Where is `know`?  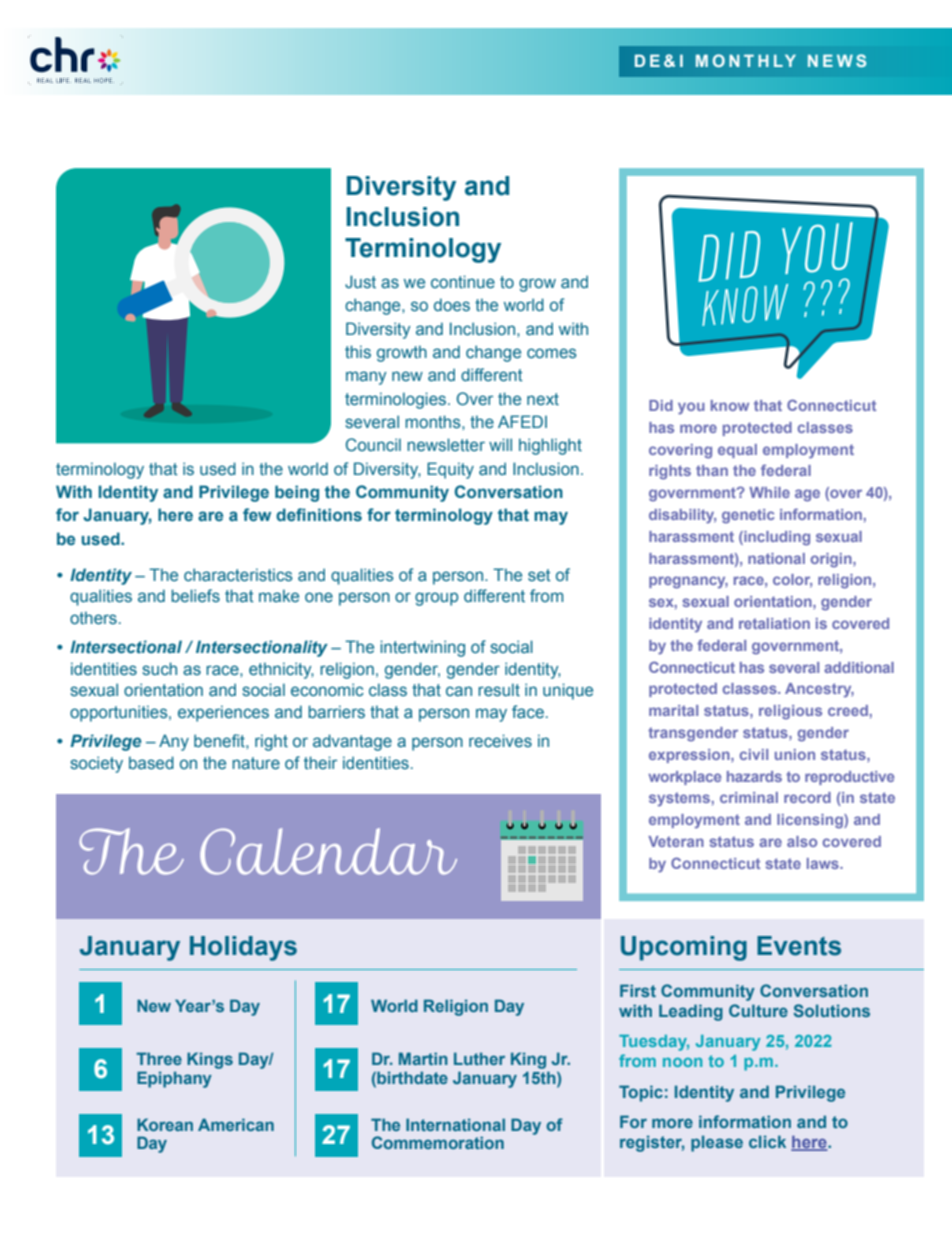 know is located at coordinates (730, 405).
